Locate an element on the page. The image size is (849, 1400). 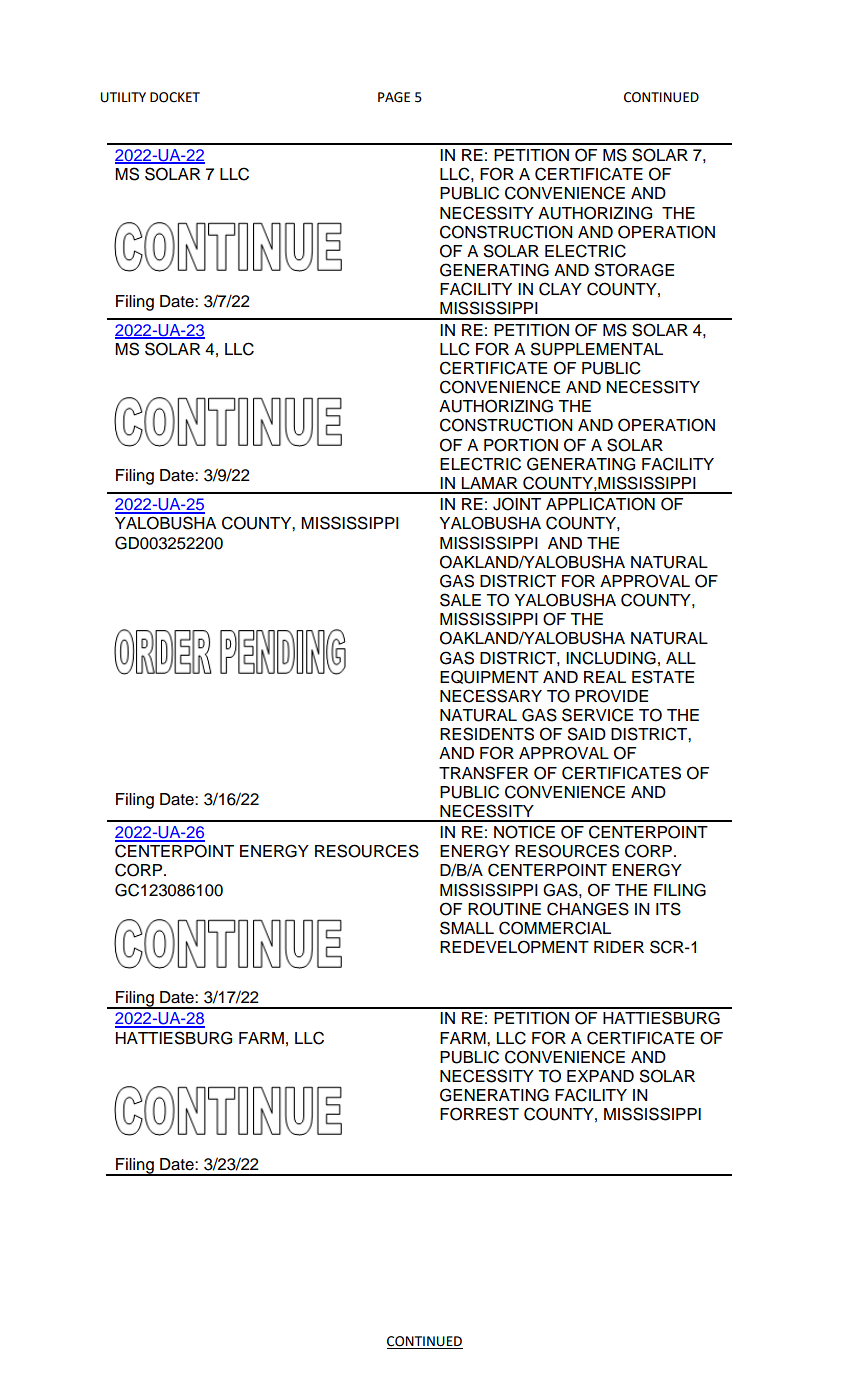
PAGE is located at coordinates (394, 97).
